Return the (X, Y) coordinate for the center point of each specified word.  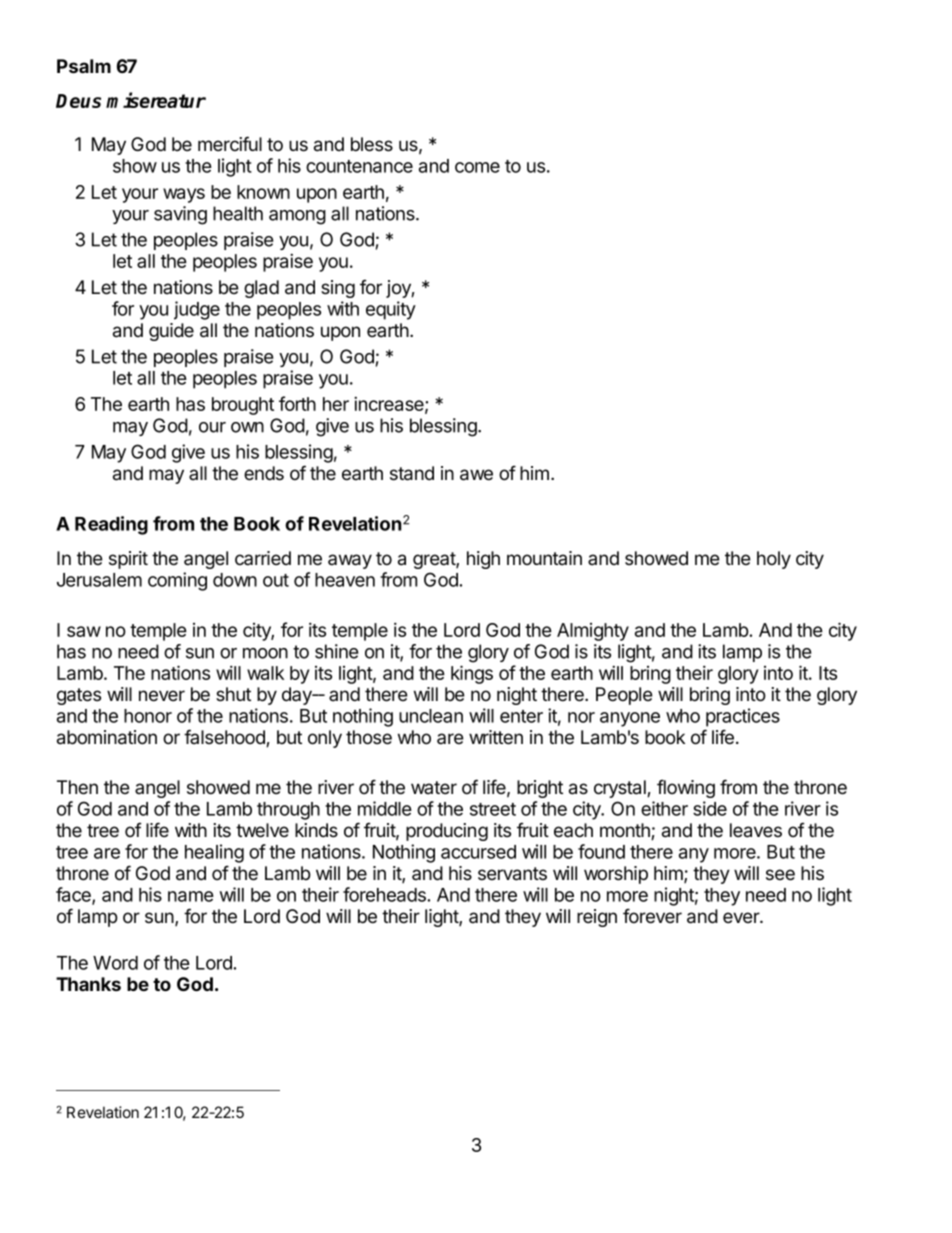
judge (197, 310)
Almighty (593, 632)
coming (177, 581)
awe (476, 475)
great (435, 560)
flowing (686, 788)
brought (243, 406)
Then (77, 787)
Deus (78, 101)
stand (412, 473)
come (477, 167)
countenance (359, 166)
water (434, 788)
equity (391, 310)
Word (115, 963)
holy (774, 560)
